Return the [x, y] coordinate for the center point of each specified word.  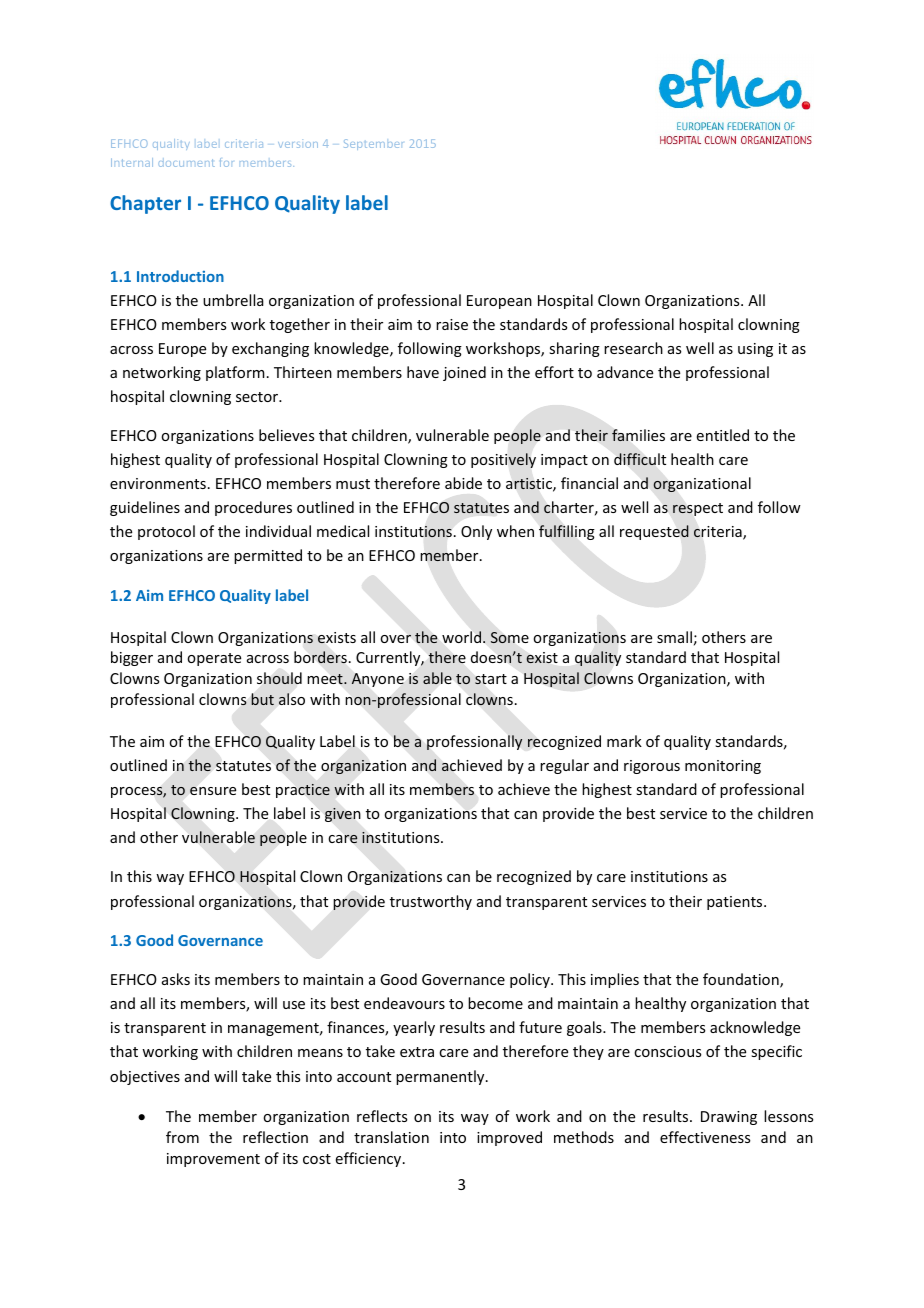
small [674, 637]
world [463, 637]
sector [258, 397]
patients [736, 903]
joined [464, 373]
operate [214, 659]
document [186, 162]
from [182, 1137]
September [373, 144]
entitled [723, 435]
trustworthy [431, 902]
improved [509, 1138]
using [755, 350]
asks [176, 979]
